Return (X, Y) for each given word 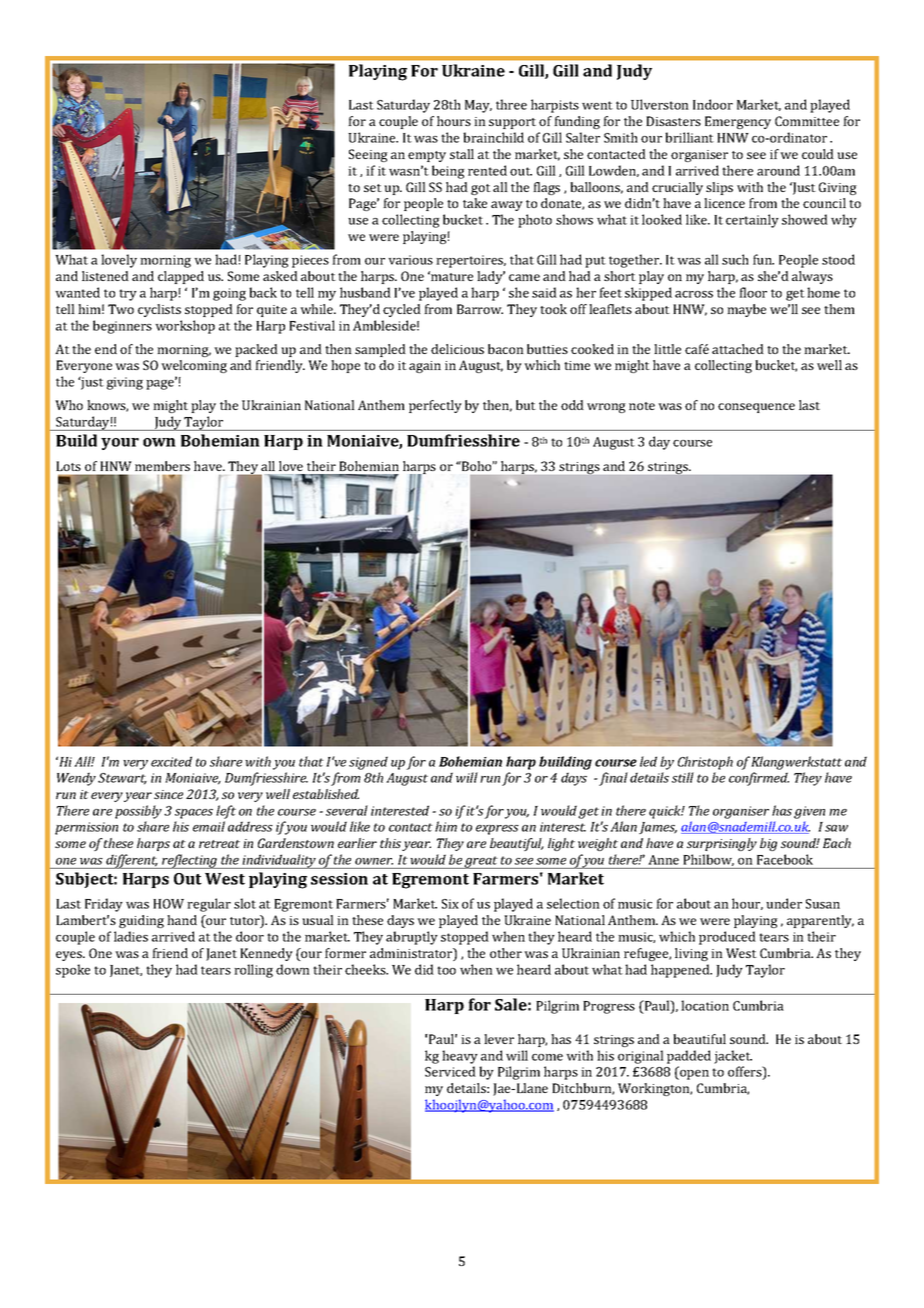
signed (368, 763)
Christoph (705, 763)
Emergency (738, 122)
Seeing (368, 155)
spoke (73, 971)
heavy (460, 1057)
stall (462, 154)
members (162, 466)
